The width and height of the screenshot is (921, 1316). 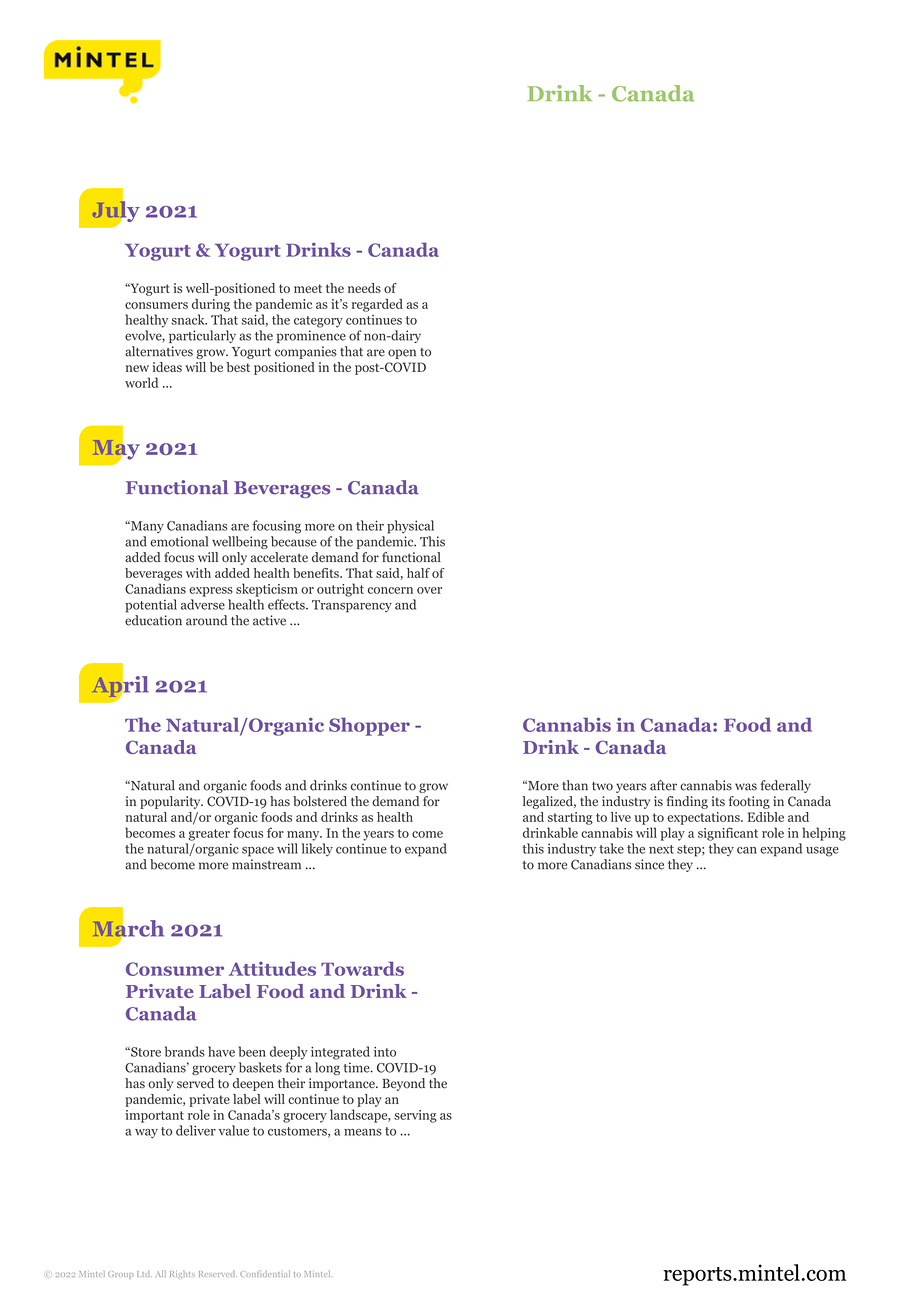 I want to click on snack, so click(x=189, y=319).
